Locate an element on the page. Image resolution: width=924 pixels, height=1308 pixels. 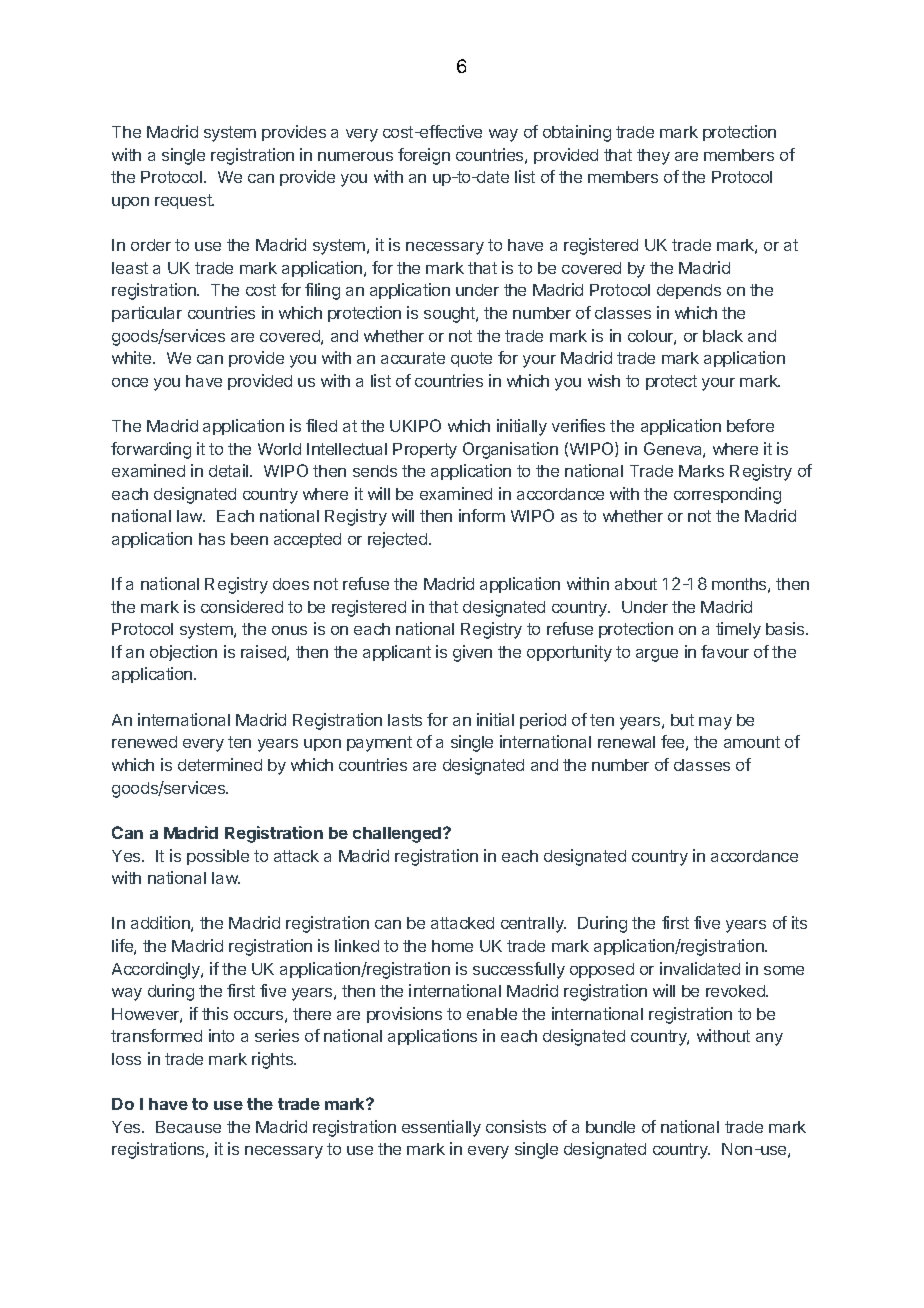
foreign is located at coordinates (424, 156).
